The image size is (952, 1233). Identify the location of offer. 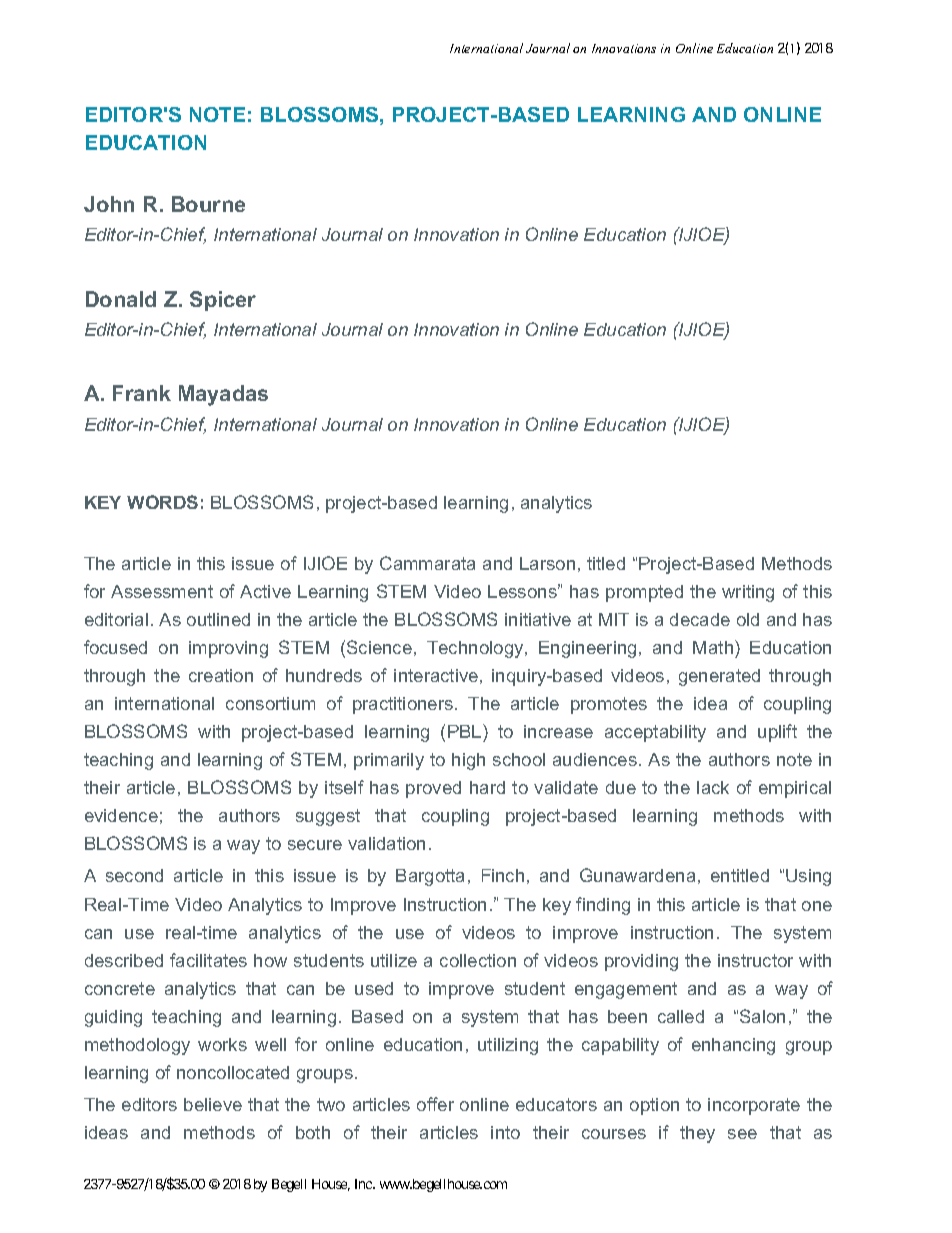
(435, 1104).
